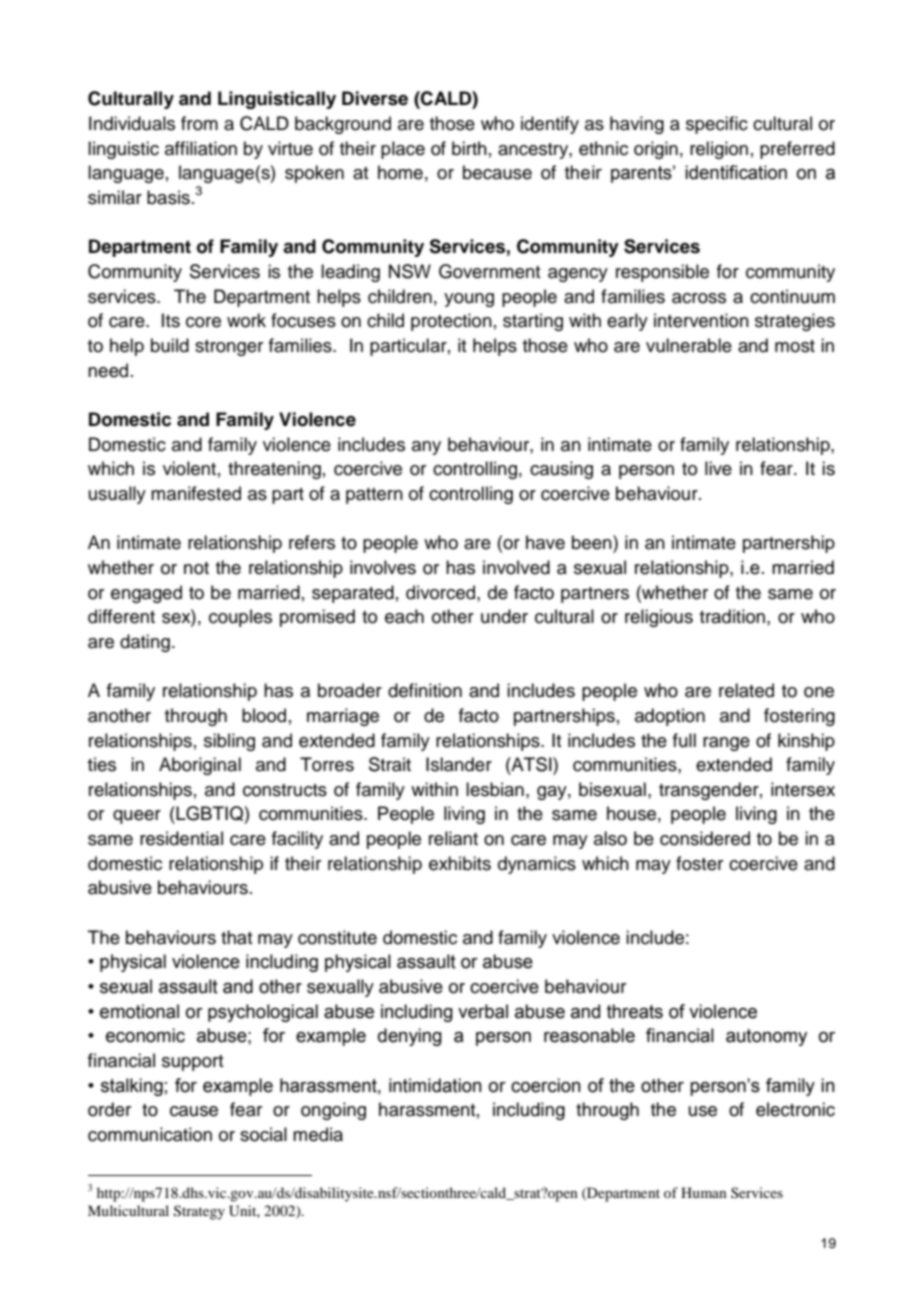 This screenshot has width=924, height=1308. I want to click on from, so click(199, 123).
